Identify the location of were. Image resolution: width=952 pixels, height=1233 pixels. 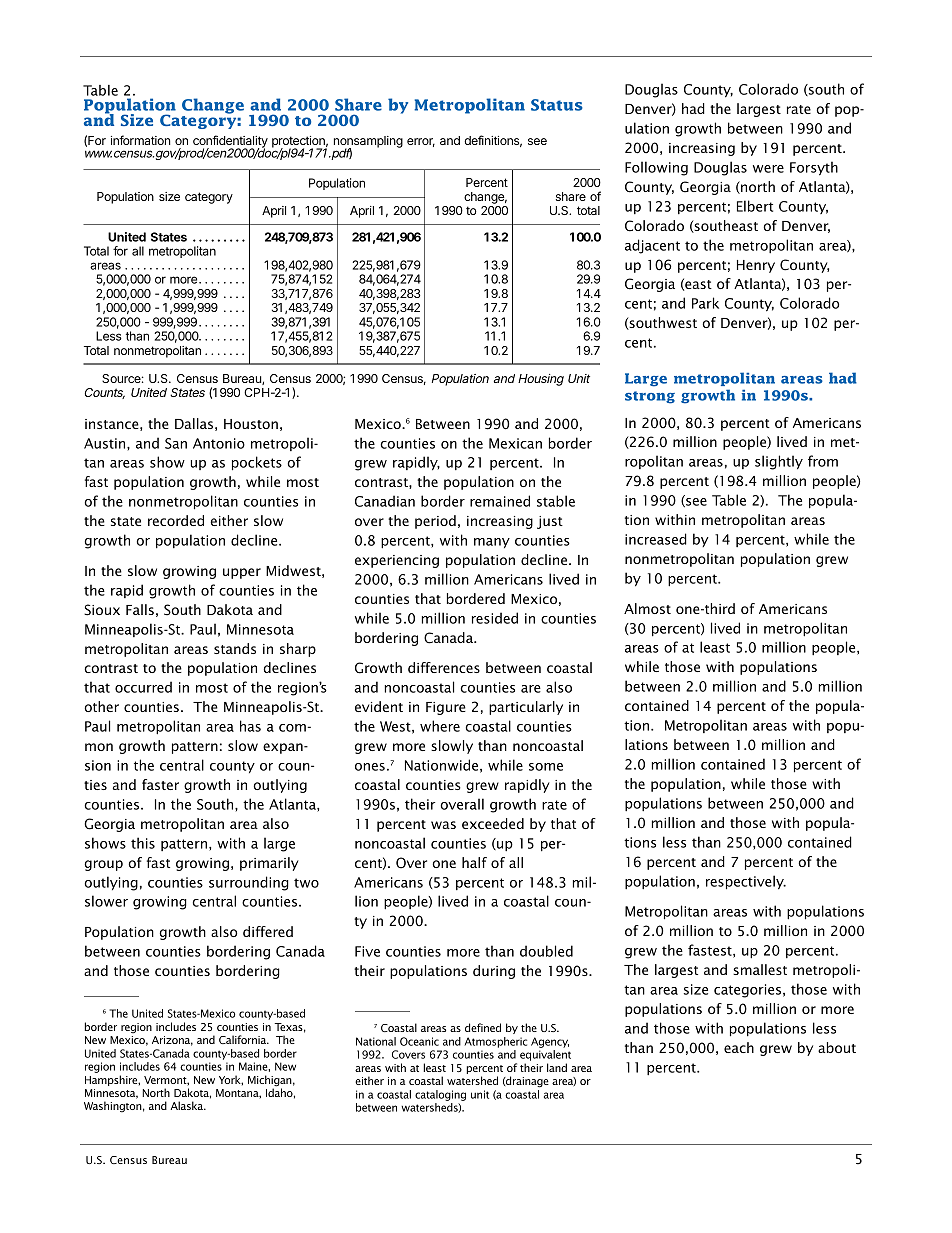
(768, 169).
